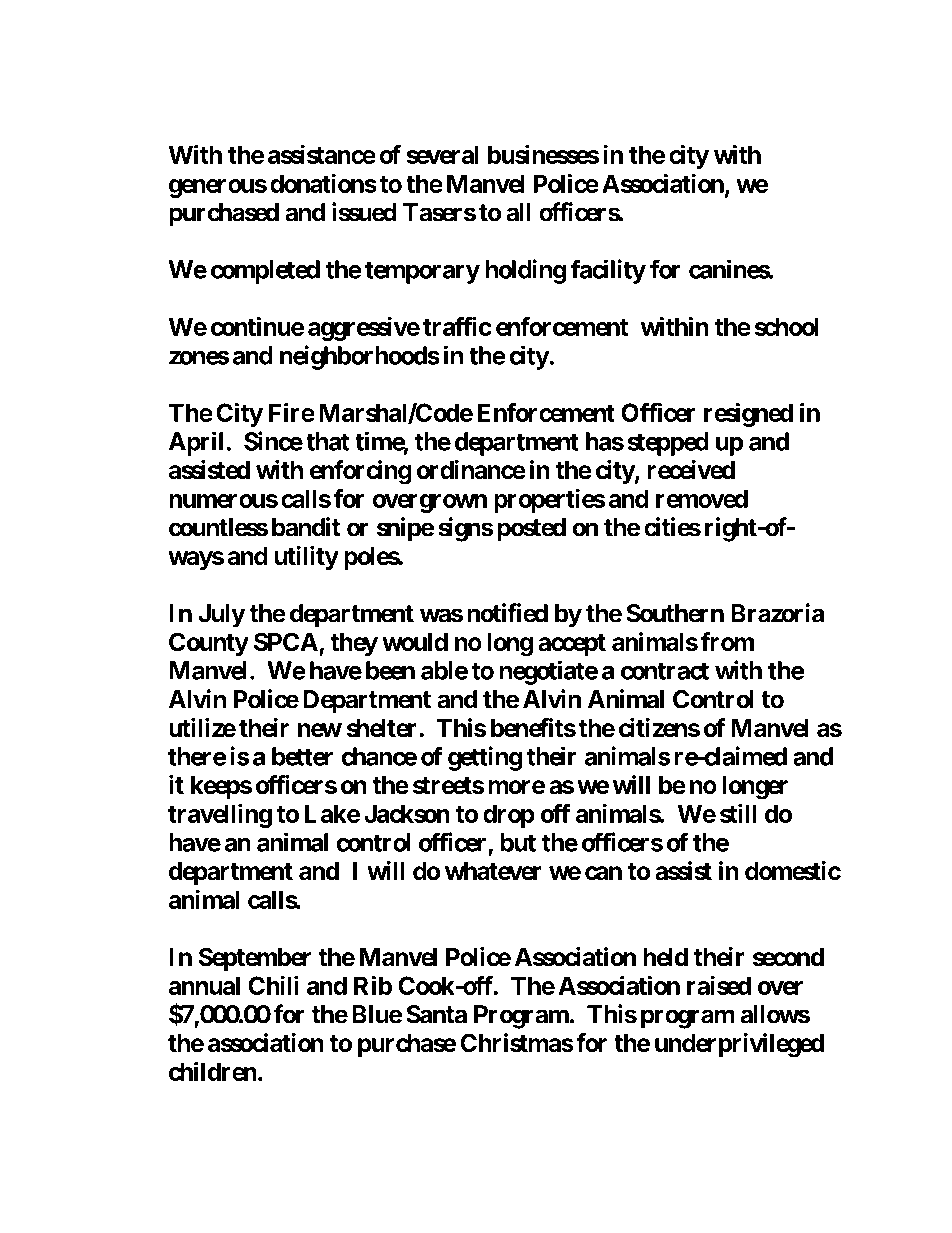  Describe the element at coordinates (739, 1045) in the document. I see `underprivileged` at that location.
